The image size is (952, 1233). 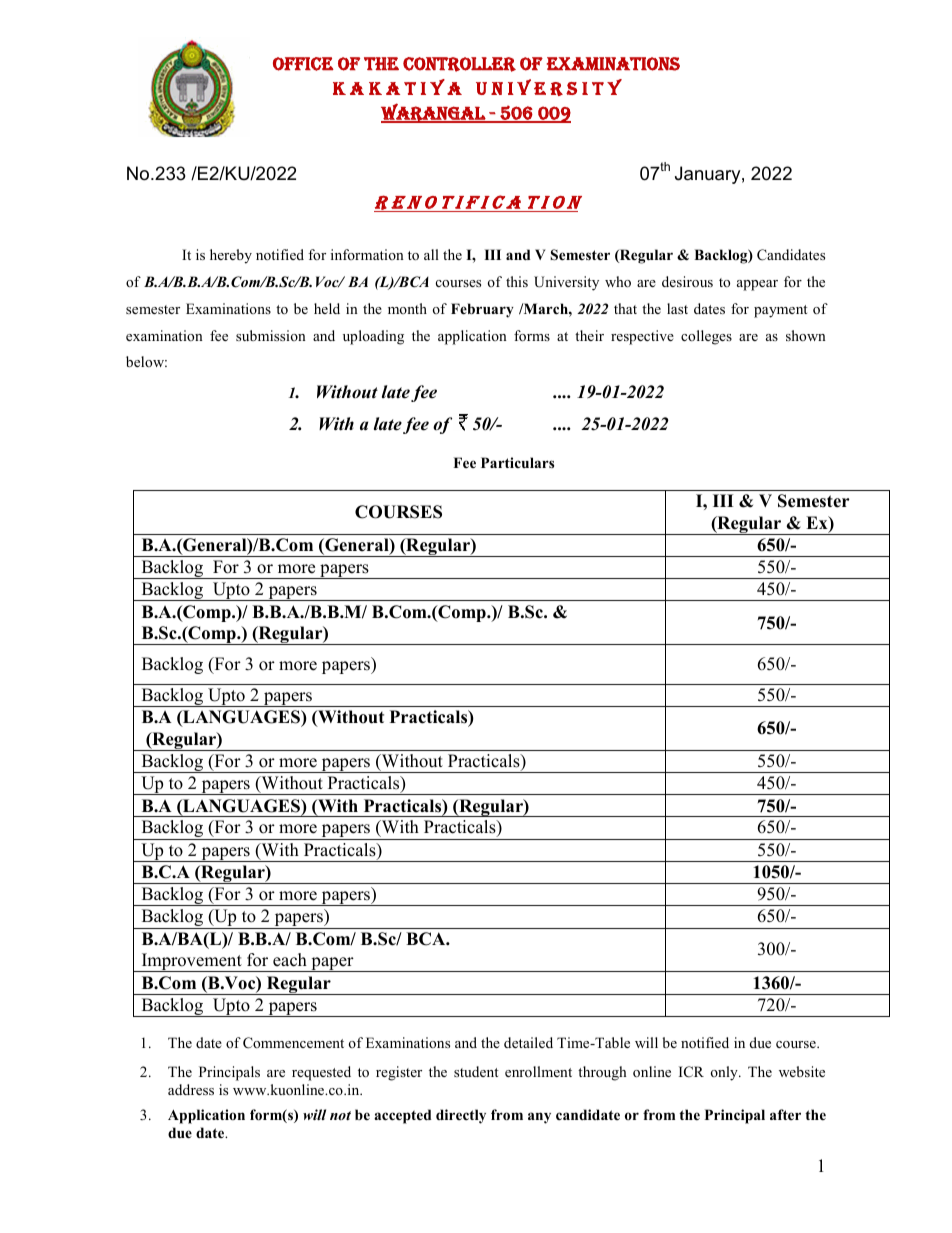 What do you see at coordinates (706, 337) in the image?
I see `colleges` at bounding box center [706, 337].
